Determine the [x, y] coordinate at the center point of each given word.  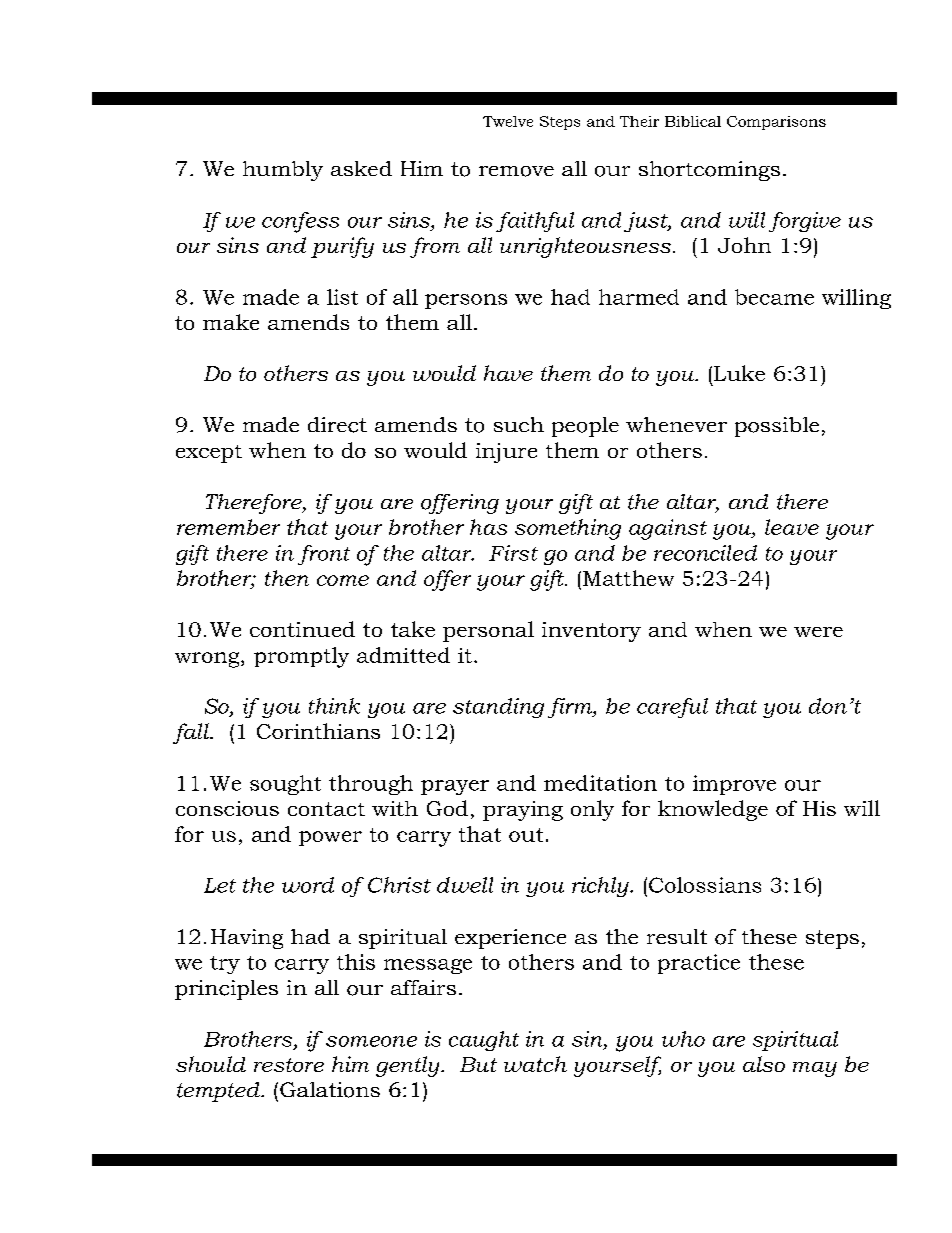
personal [488, 631]
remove [516, 171]
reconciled [705, 553]
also [764, 1064]
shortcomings [709, 171]
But [478, 1064]
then [287, 578]
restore [289, 1065]
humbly [283, 171]
